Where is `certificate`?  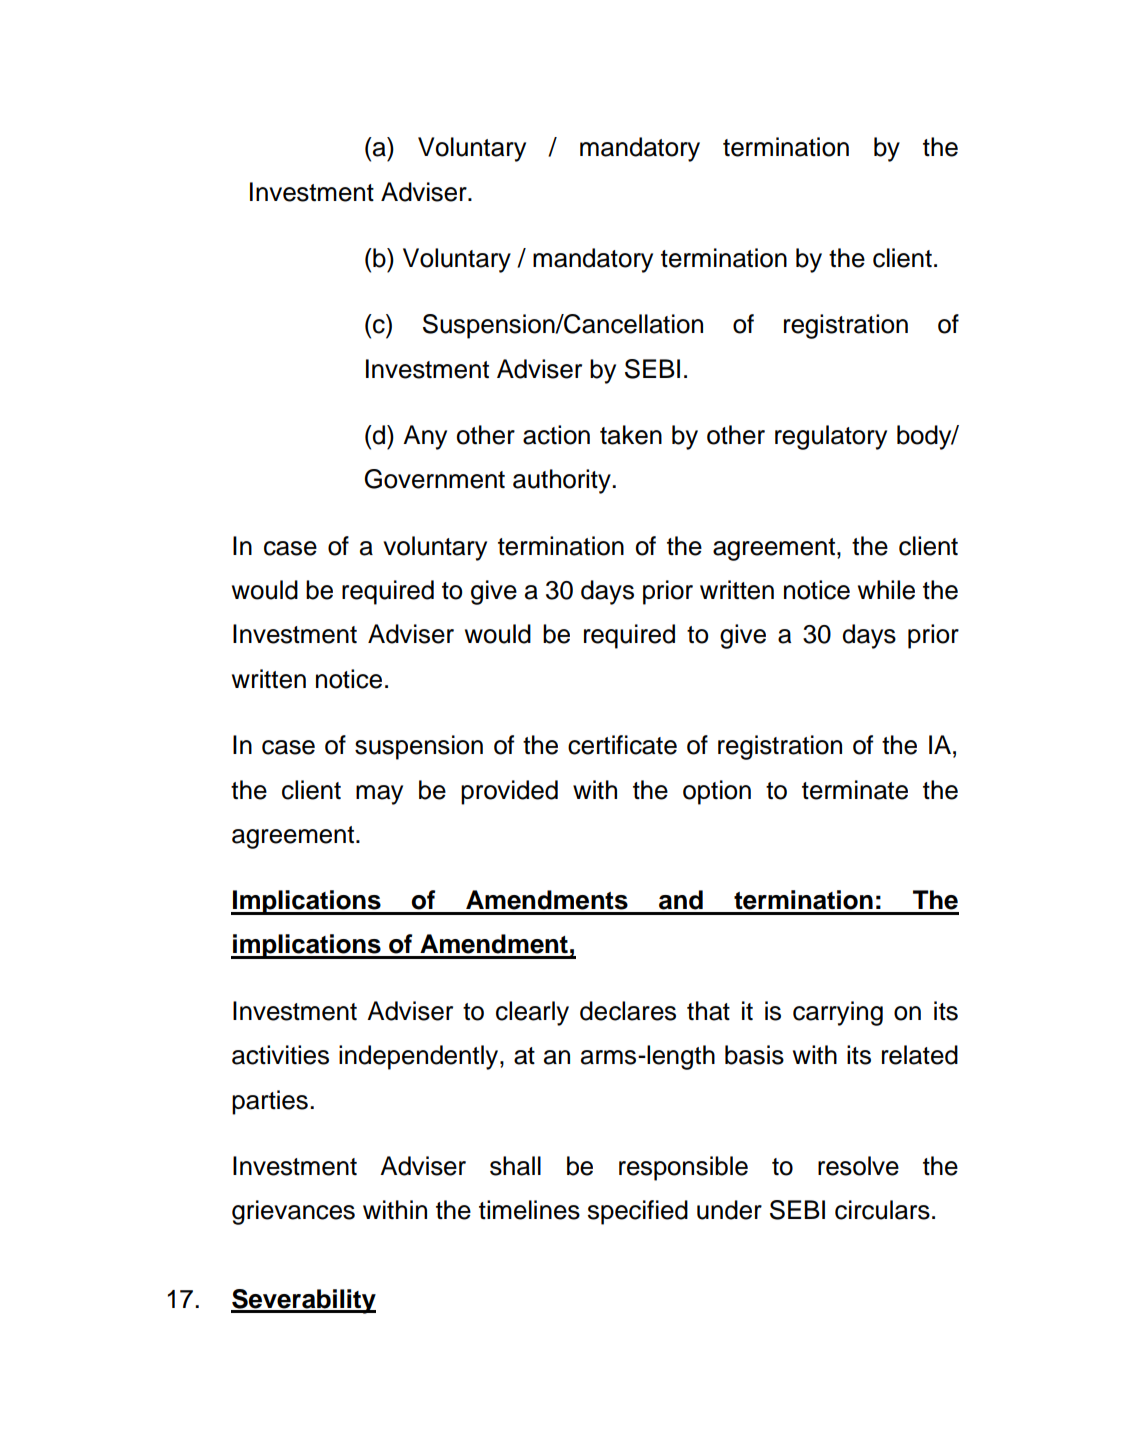
certificate is located at coordinates (622, 745).
